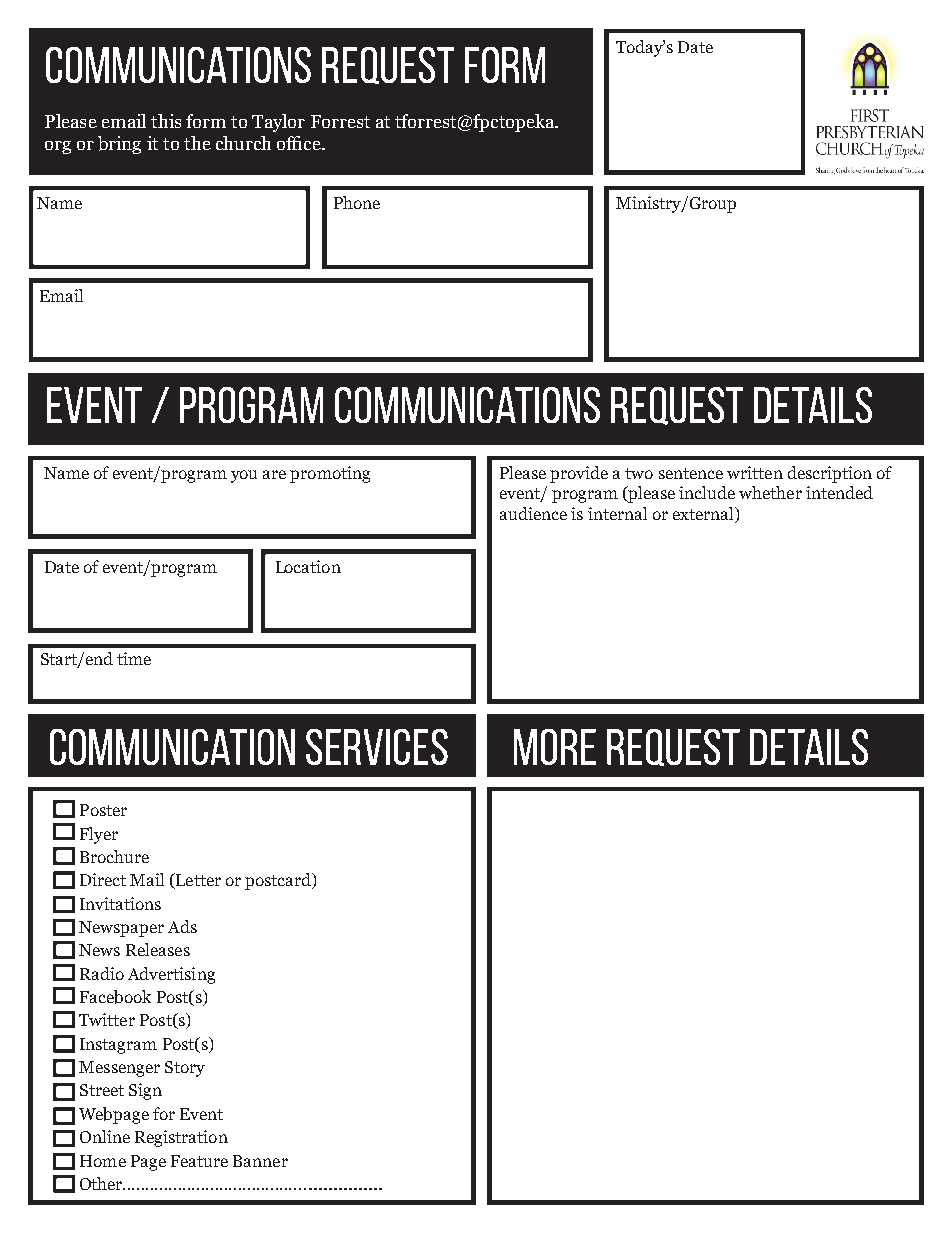 The width and height of the screenshot is (952, 1233). What do you see at coordinates (181, 1138) in the screenshot?
I see `Registration` at bounding box center [181, 1138].
